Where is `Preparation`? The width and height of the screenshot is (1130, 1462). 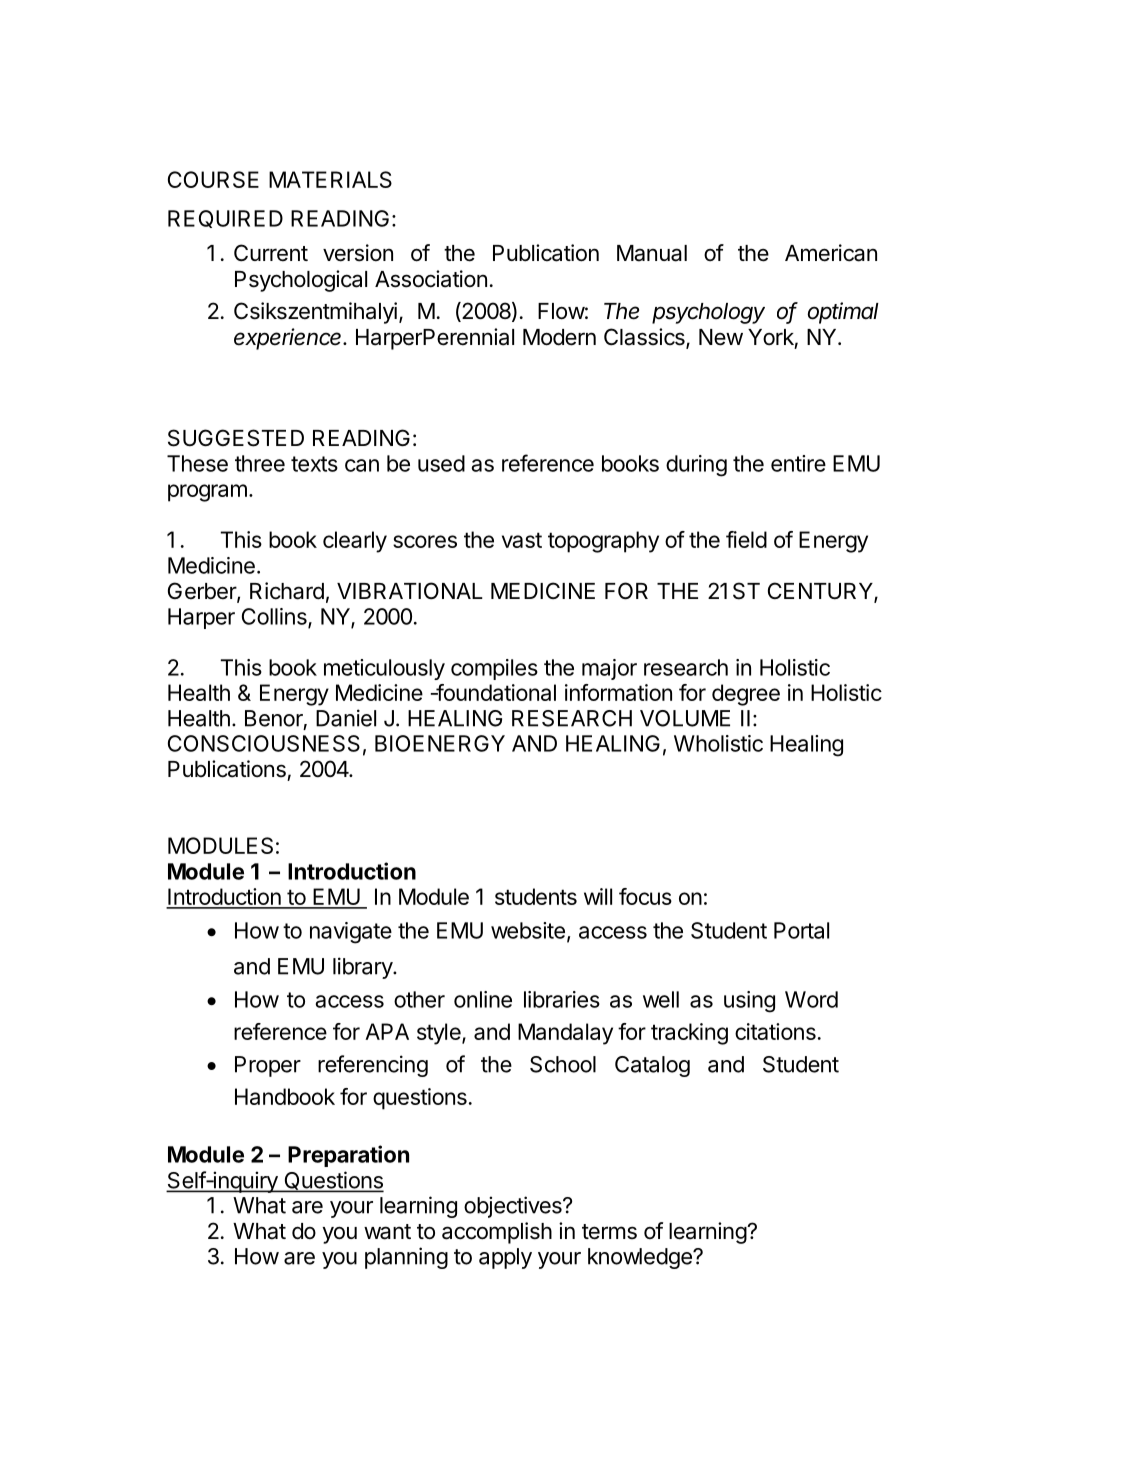
Preparation is located at coordinates (348, 1156).
